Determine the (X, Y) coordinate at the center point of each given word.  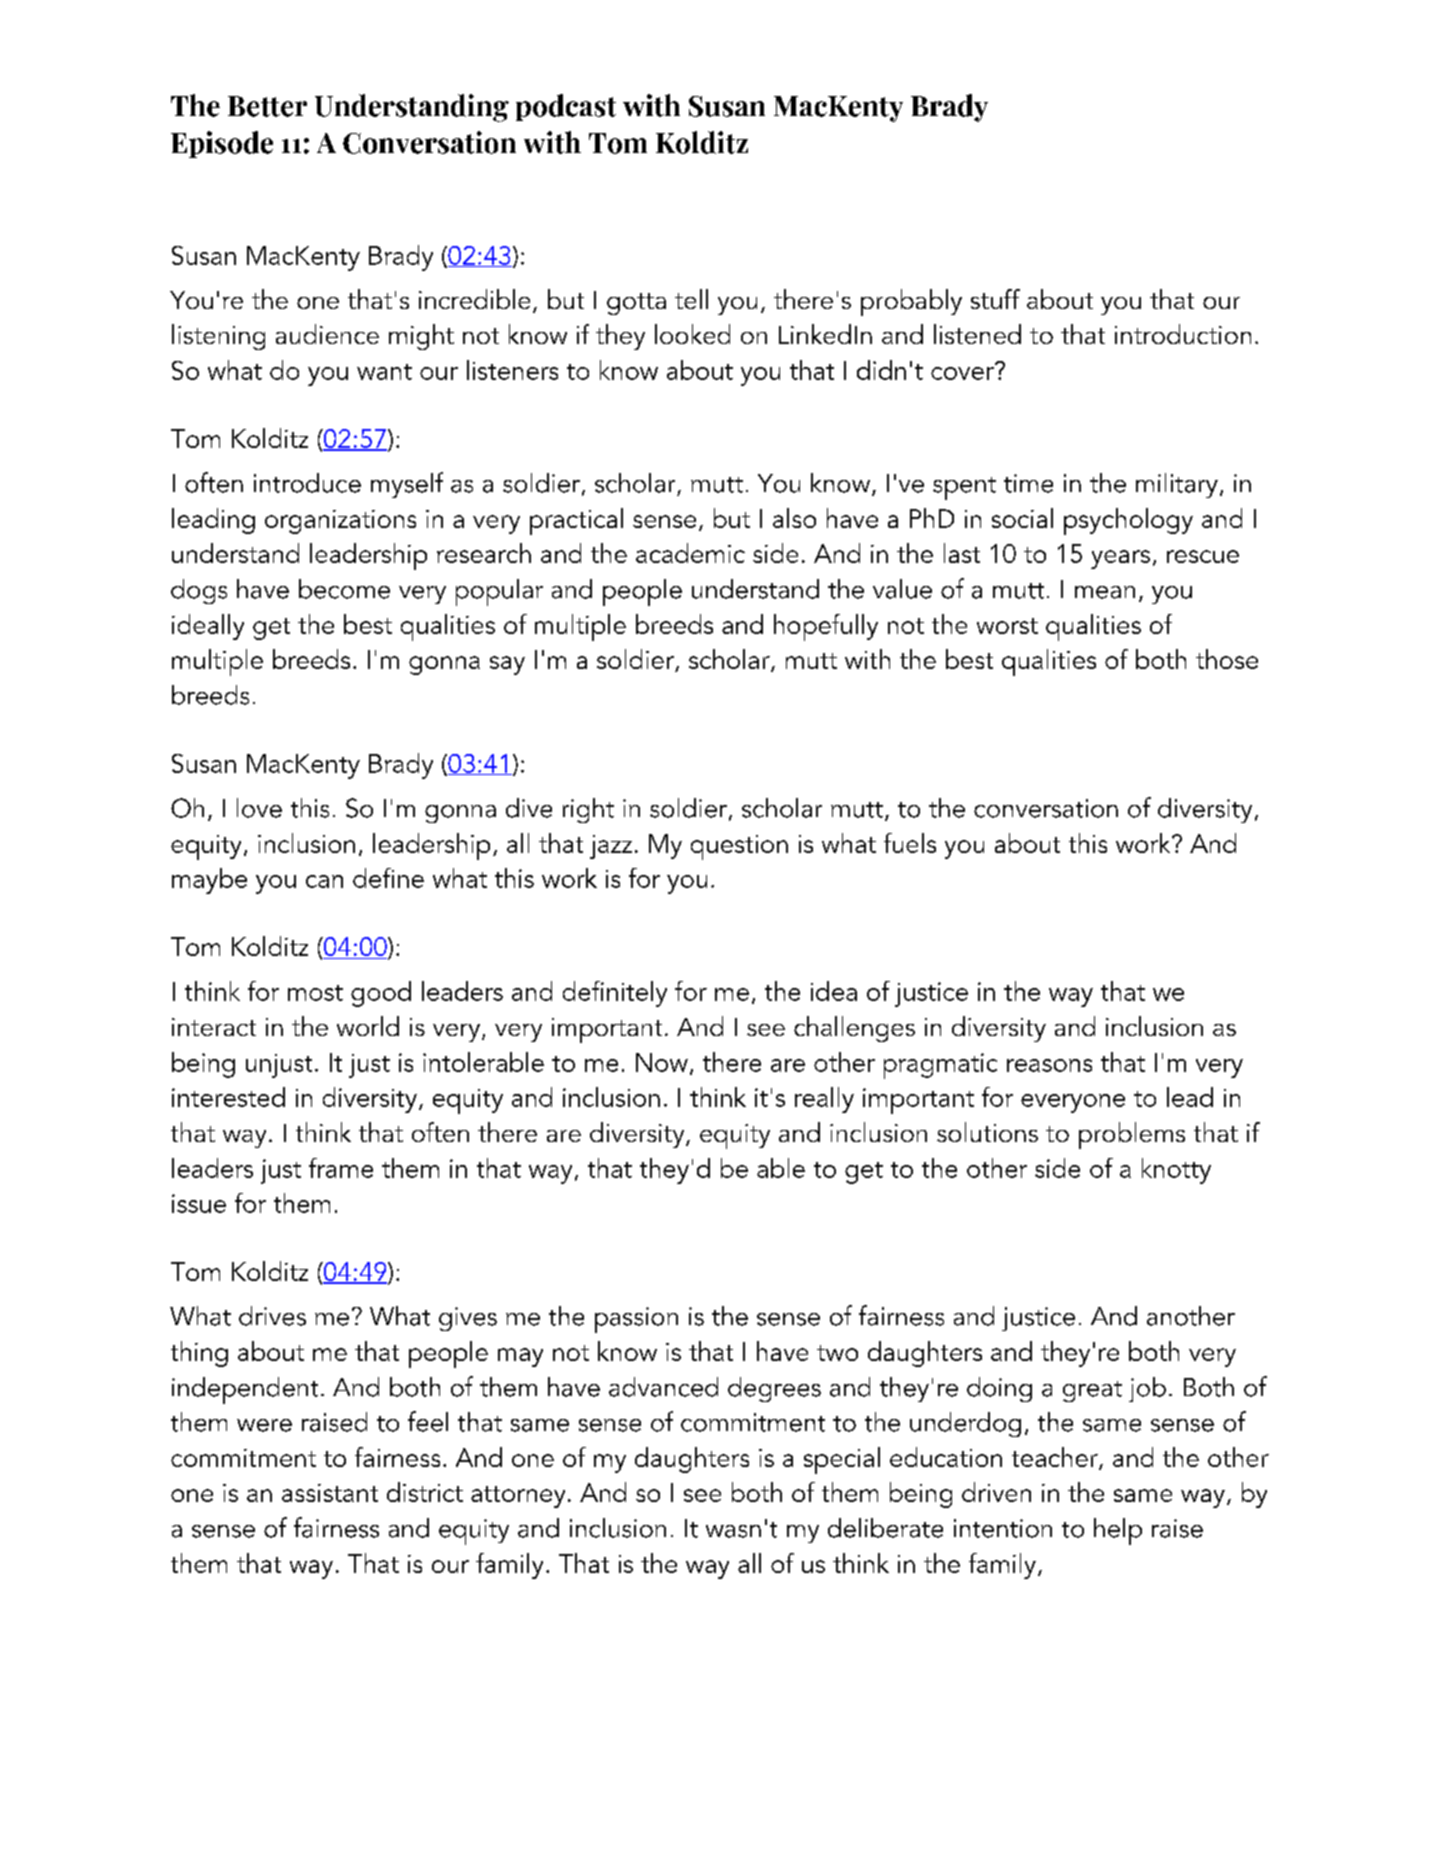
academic (690, 553)
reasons (1049, 1065)
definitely (615, 994)
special (842, 1460)
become (344, 589)
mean (1105, 592)
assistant (330, 1493)
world (368, 1026)
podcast (566, 107)
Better (267, 106)
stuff (995, 299)
